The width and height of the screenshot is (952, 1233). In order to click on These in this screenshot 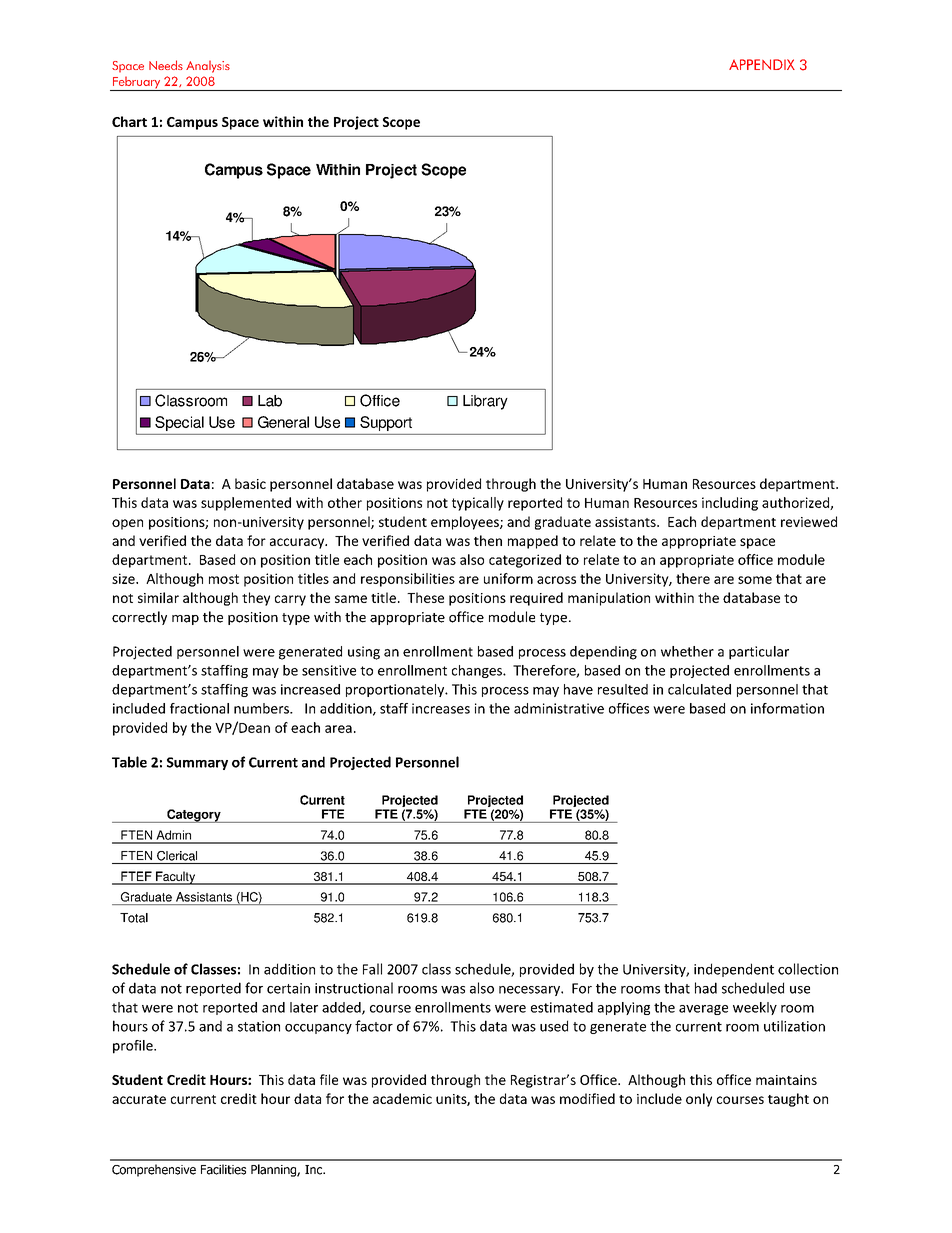, I will do `click(425, 597)`.
